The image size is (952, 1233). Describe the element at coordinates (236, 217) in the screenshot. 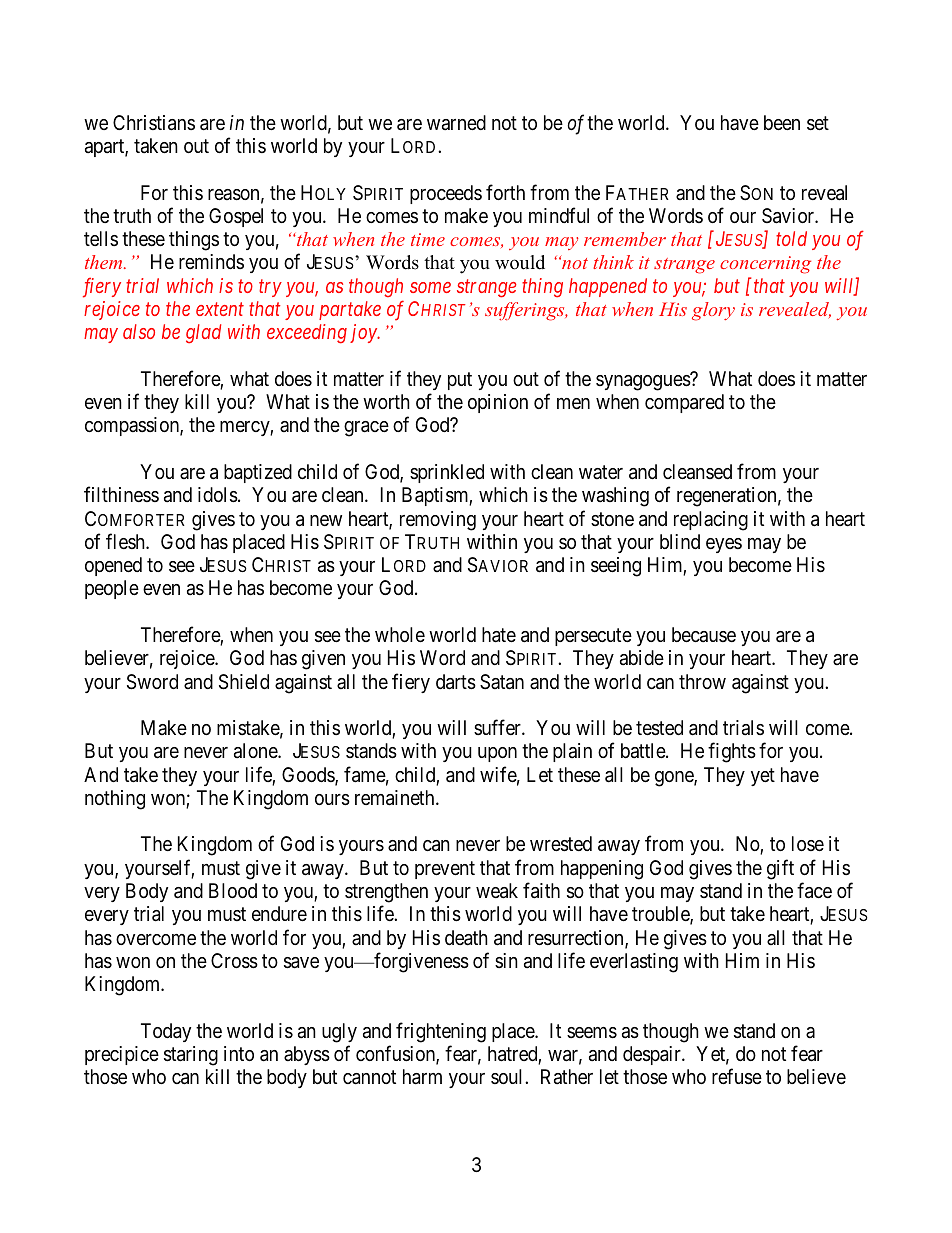

I see `Gospel` at that location.
